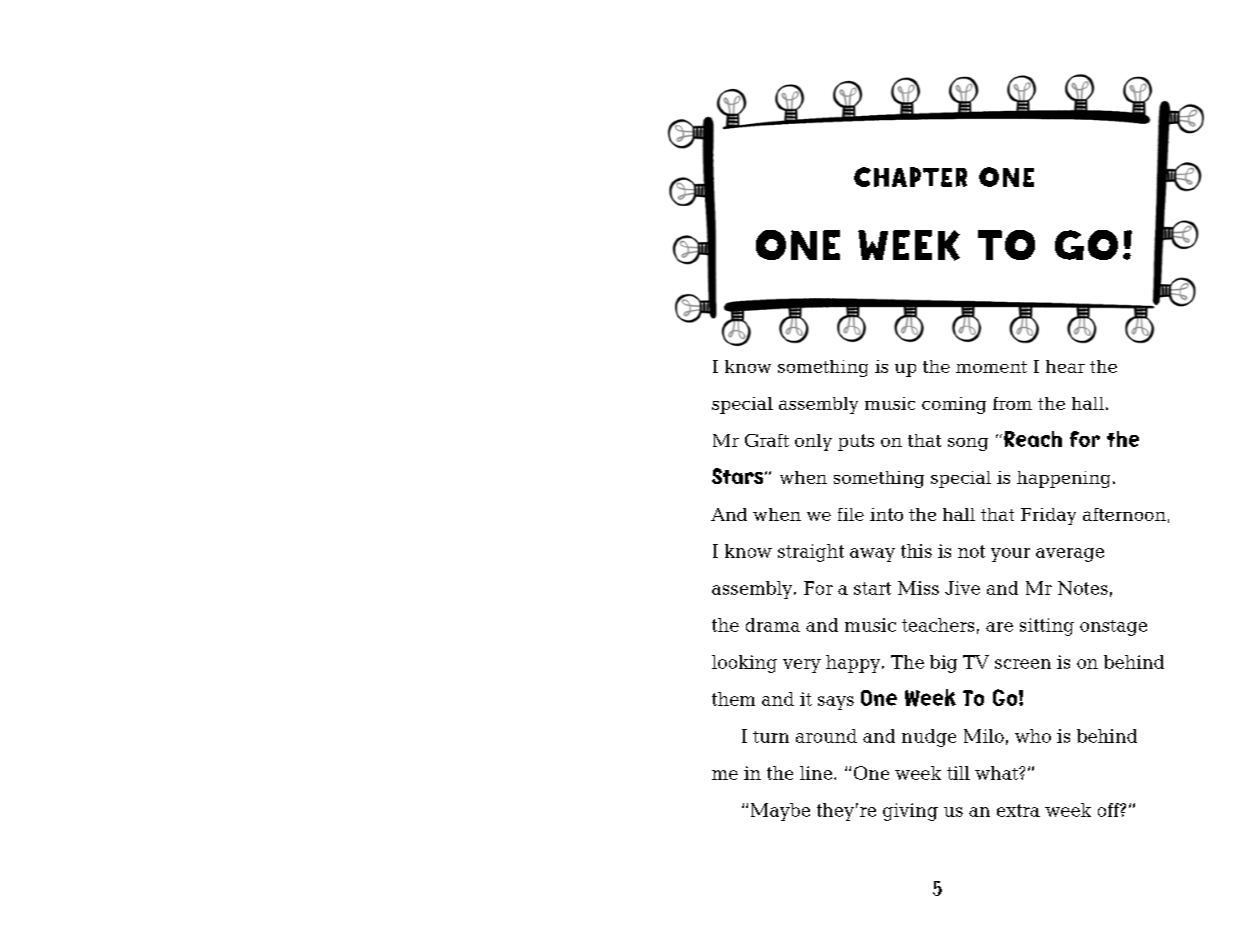 This document has height=952, width=1250. Describe the element at coordinates (910, 177) in the document. I see `CHAPTER` at that location.
